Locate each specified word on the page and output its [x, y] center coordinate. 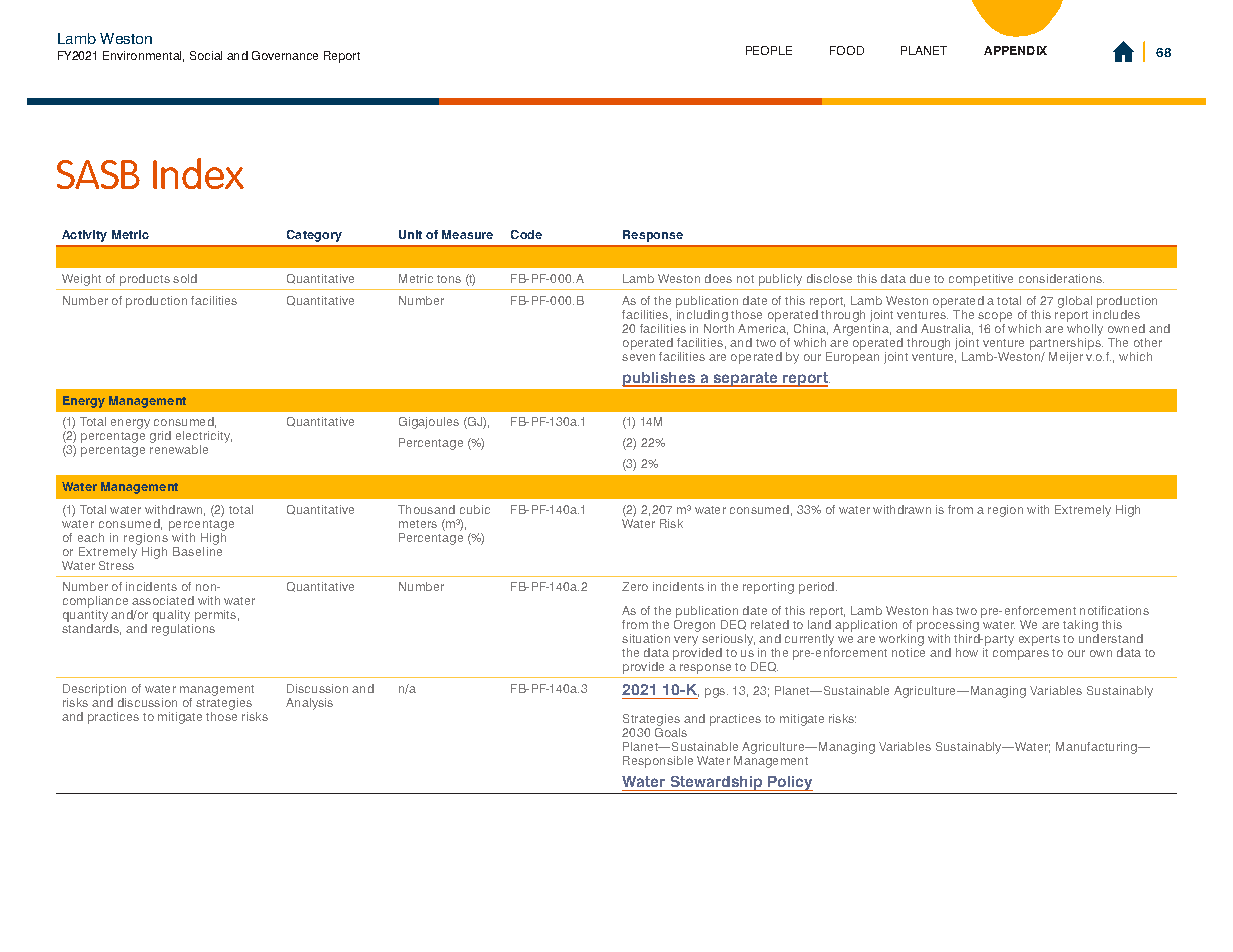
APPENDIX [1015, 50]
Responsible [658, 762]
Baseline [197, 551]
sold [185, 278]
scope [995, 317]
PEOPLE [769, 50]
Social [206, 55]
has [943, 610]
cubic [475, 509]
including [703, 317]
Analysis [309, 704]
